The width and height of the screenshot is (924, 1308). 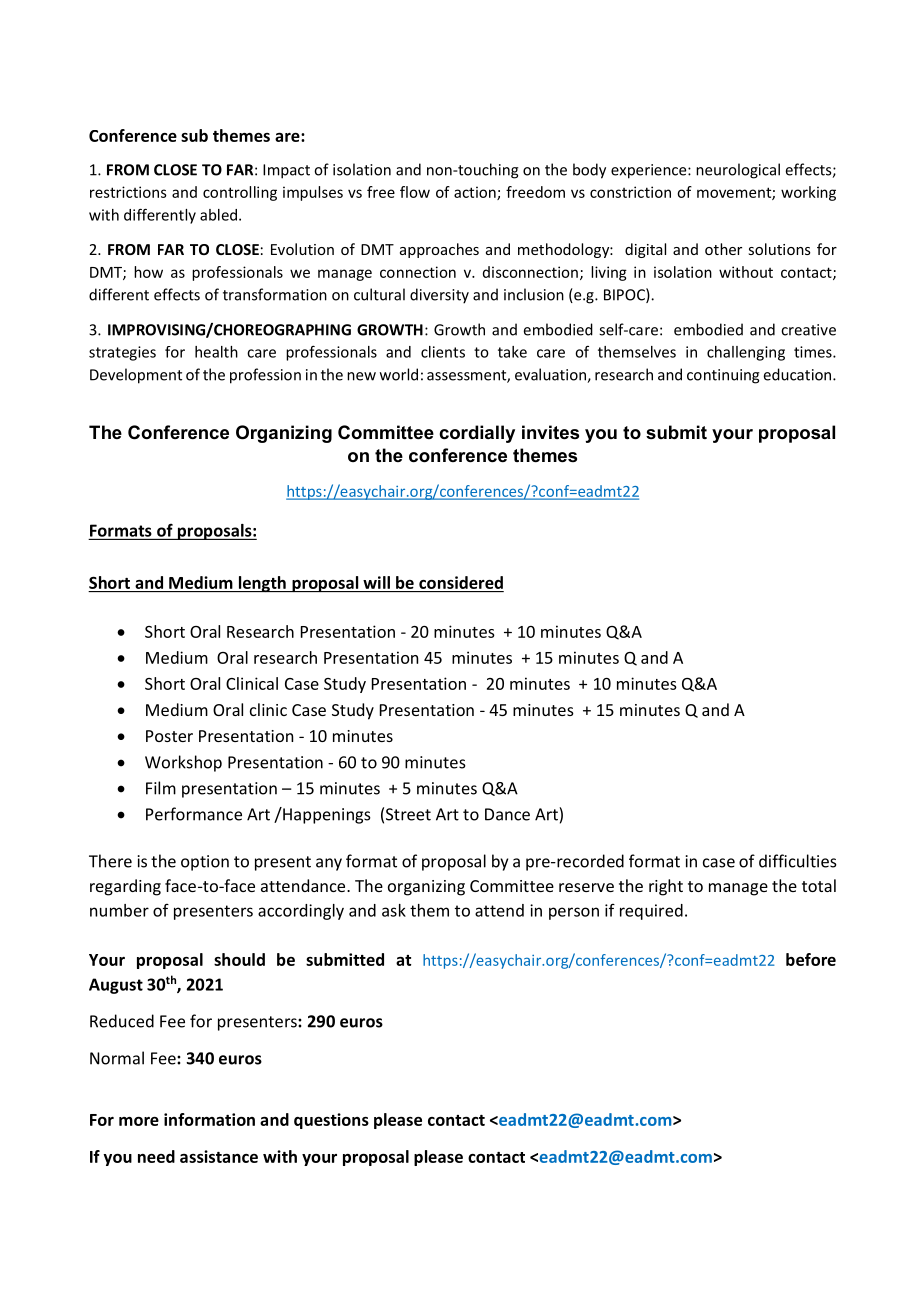 I want to click on Poster, so click(x=169, y=736).
